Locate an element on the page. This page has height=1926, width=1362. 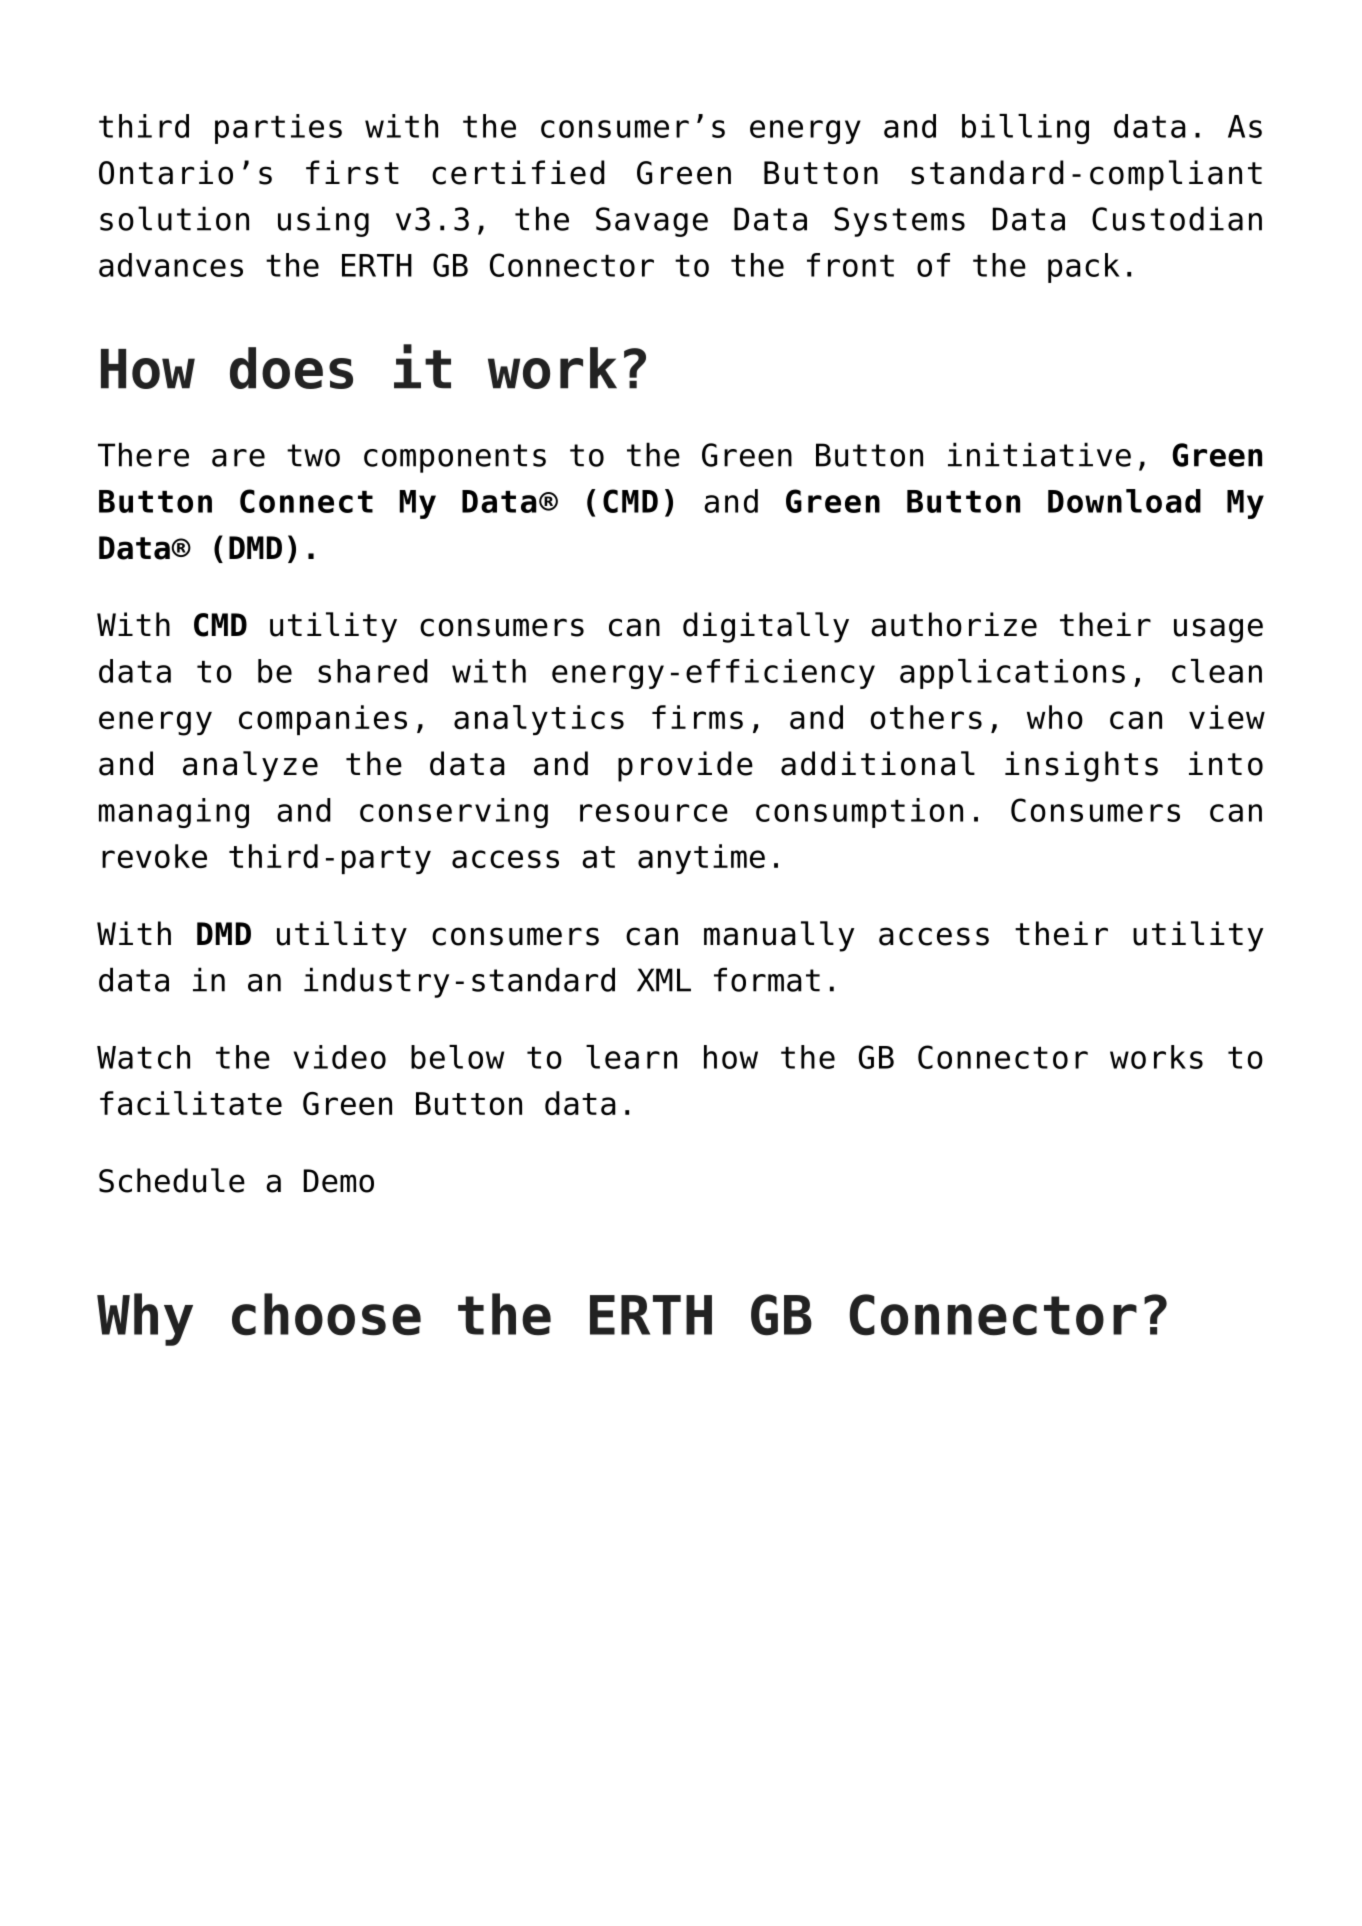
Demo is located at coordinates (339, 1181).
